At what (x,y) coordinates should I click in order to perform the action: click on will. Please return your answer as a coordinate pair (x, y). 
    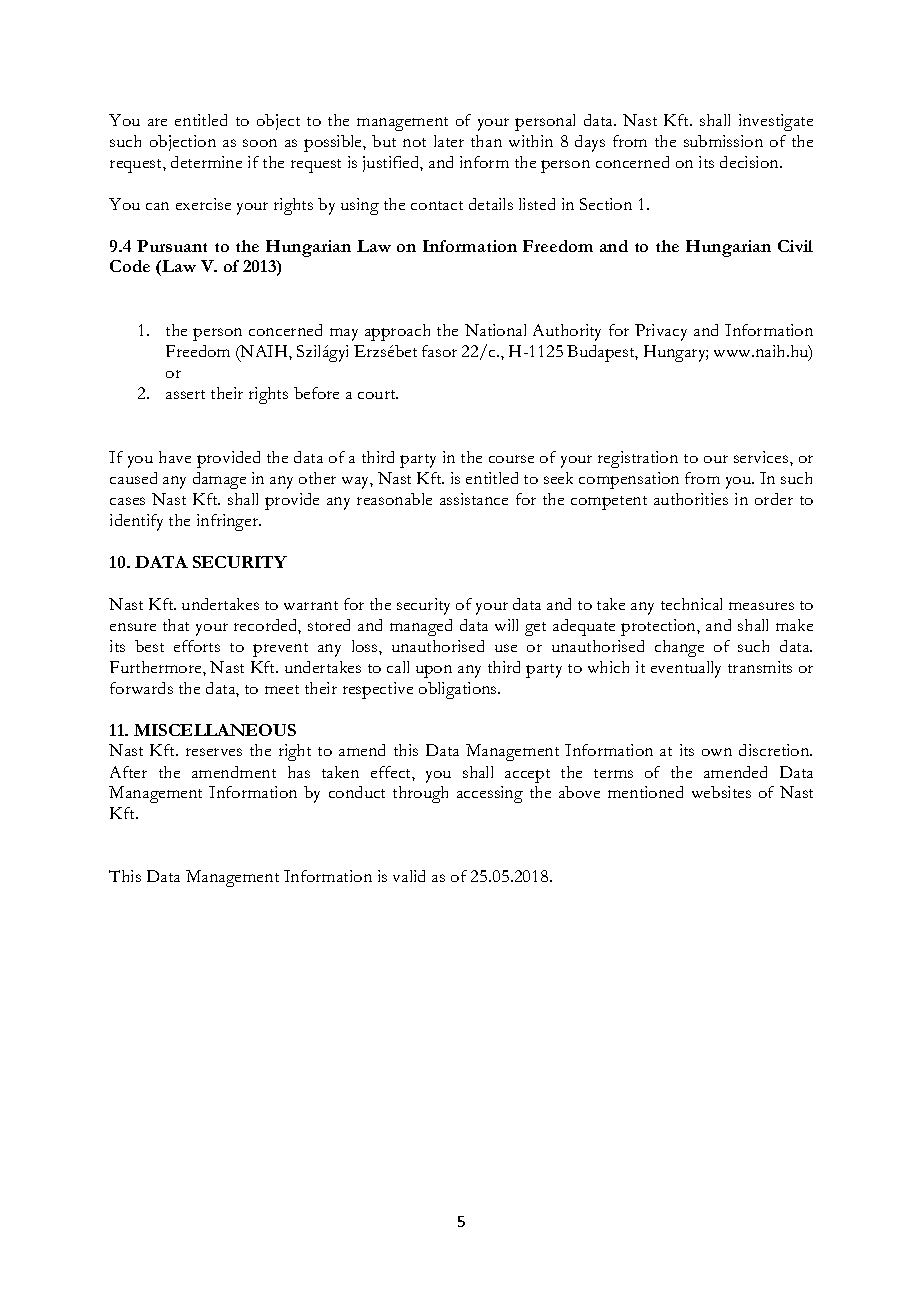
    Looking at the image, I should click on (506, 625).
